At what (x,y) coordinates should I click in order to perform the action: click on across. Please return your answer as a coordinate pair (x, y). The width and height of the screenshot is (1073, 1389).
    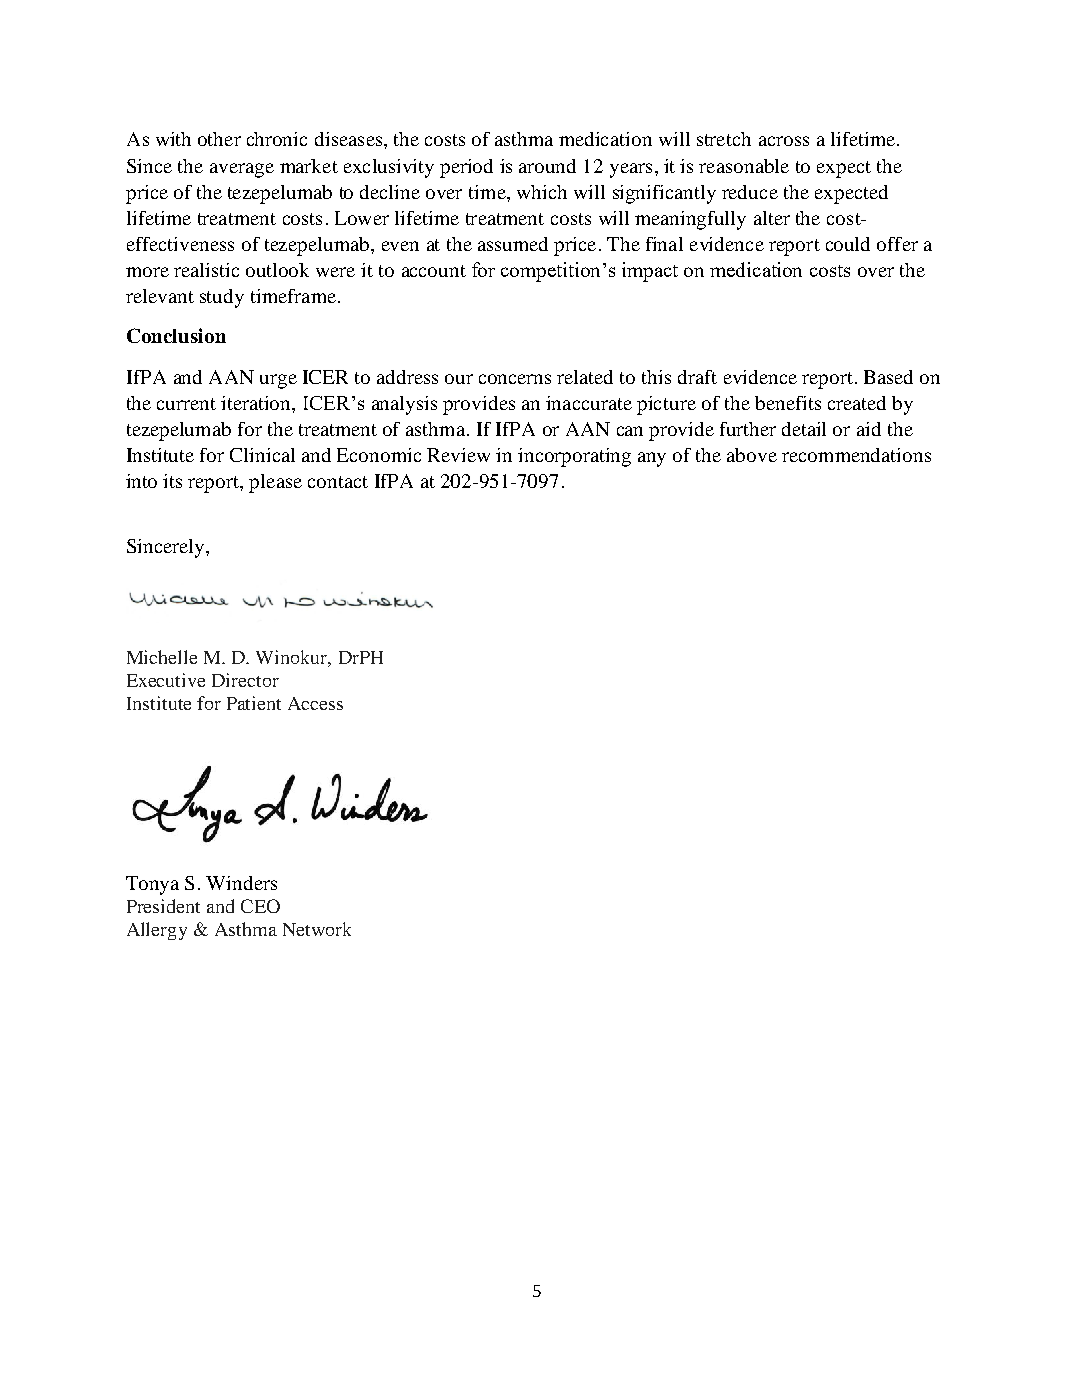
    Looking at the image, I should click on (784, 141).
